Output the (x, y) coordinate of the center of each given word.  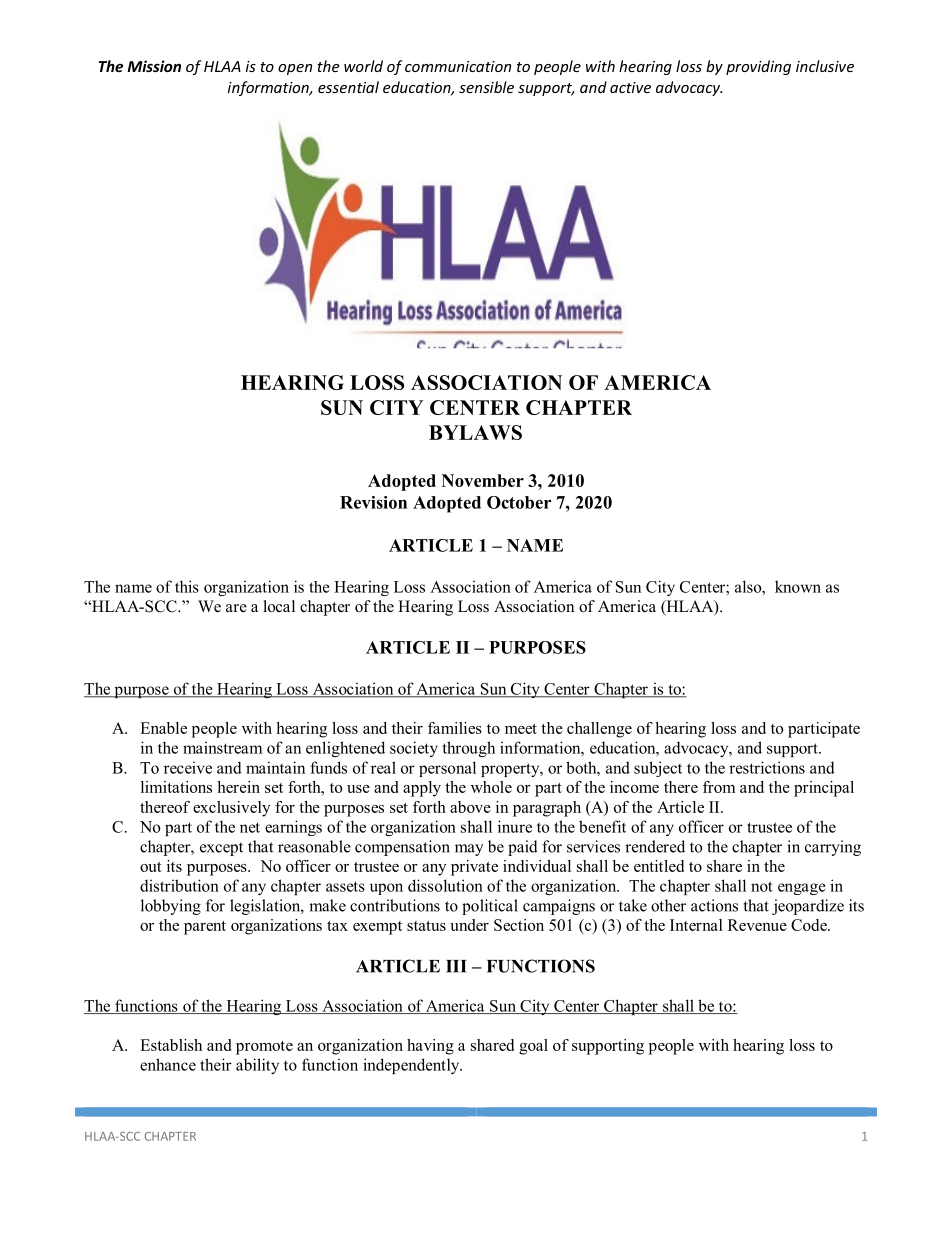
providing (758, 67)
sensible (486, 87)
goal (533, 1047)
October (519, 502)
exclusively (231, 809)
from (719, 787)
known (798, 586)
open (295, 69)
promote (264, 1048)
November (483, 480)
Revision (373, 502)
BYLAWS (475, 432)
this (187, 586)
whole (491, 787)
